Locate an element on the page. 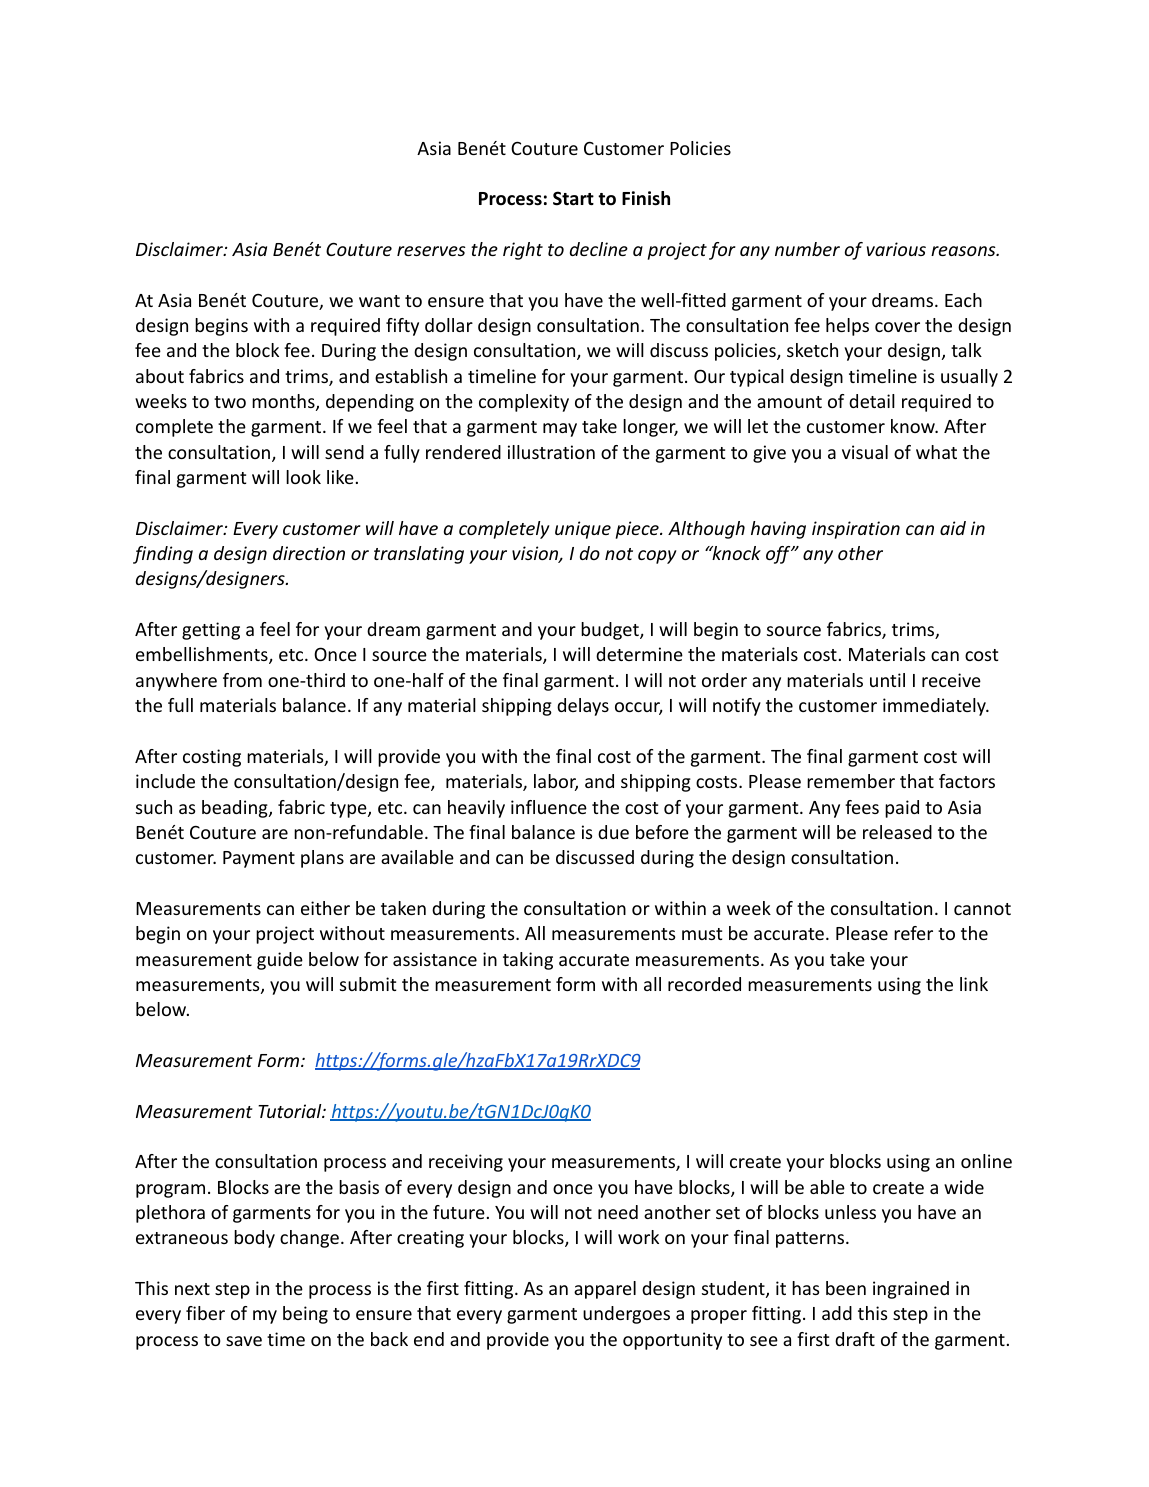  budget is located at coordinates (611, 631).
